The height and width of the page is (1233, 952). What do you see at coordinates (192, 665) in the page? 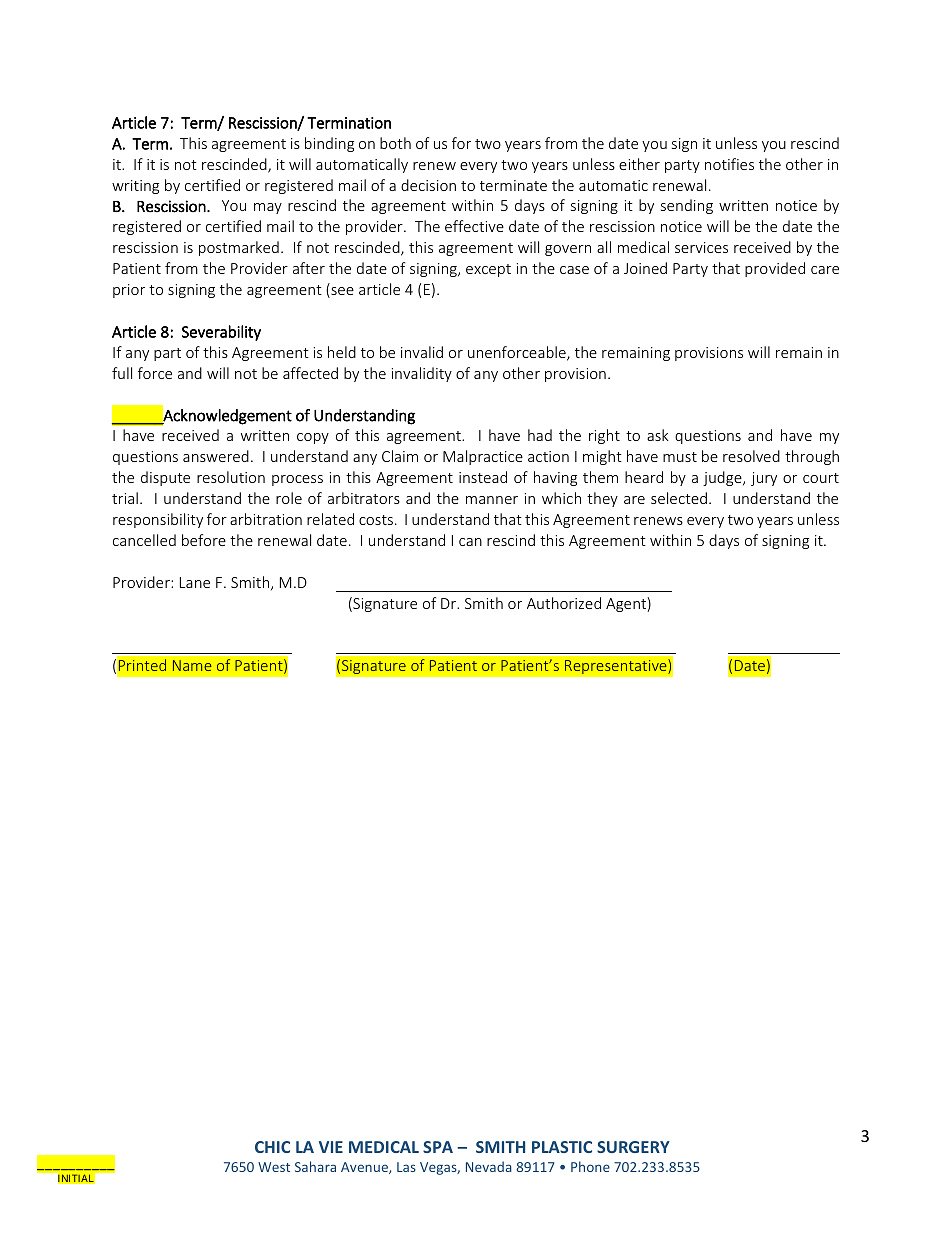
I see `Name` at bounding box center [192, 665].
